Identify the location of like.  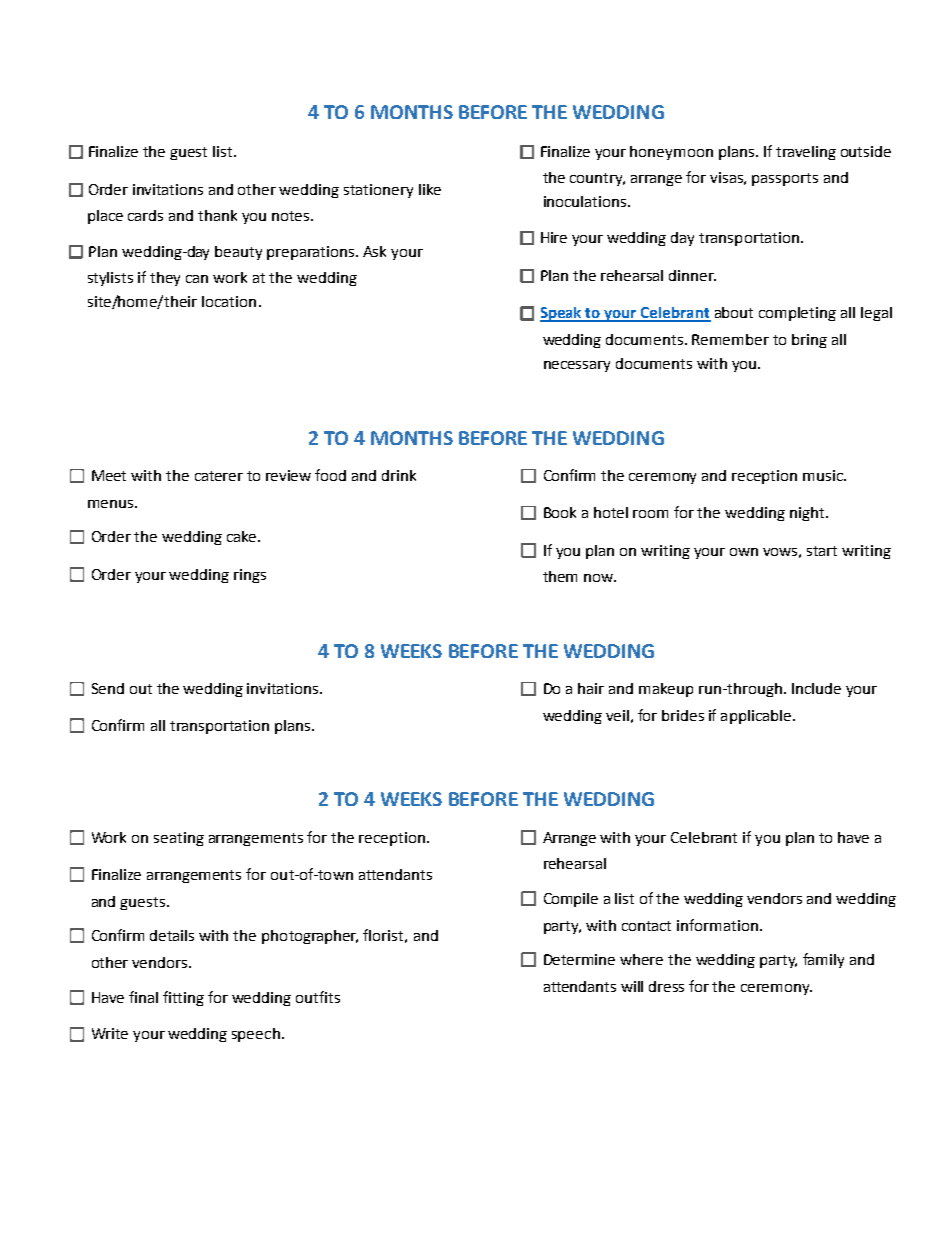
(430, 189).
